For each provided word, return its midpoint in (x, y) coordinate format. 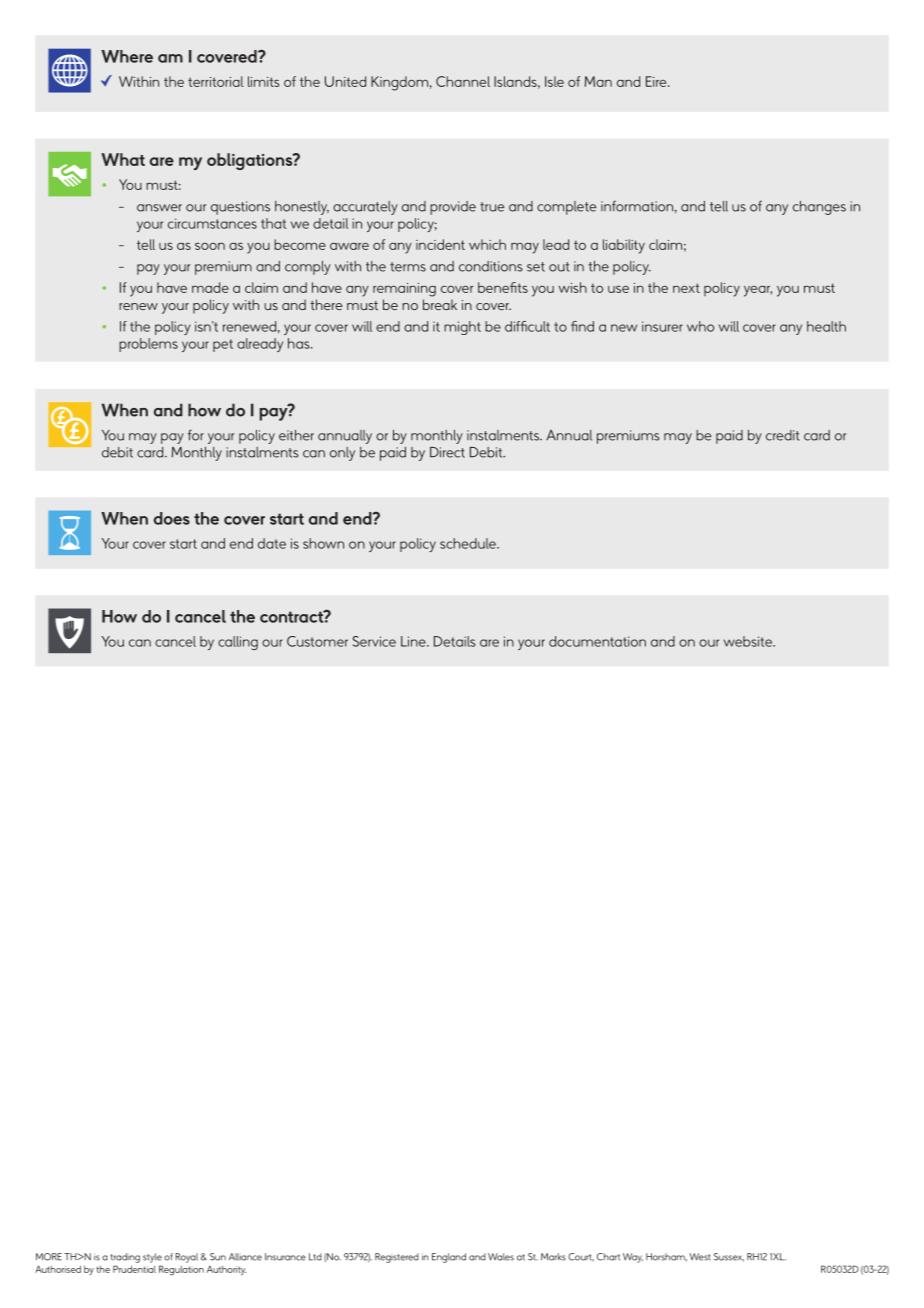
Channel (463, 81)
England (449, 1258)
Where (127, 56)
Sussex (729, 1257)
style (152, 1258)
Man (598, 81)
